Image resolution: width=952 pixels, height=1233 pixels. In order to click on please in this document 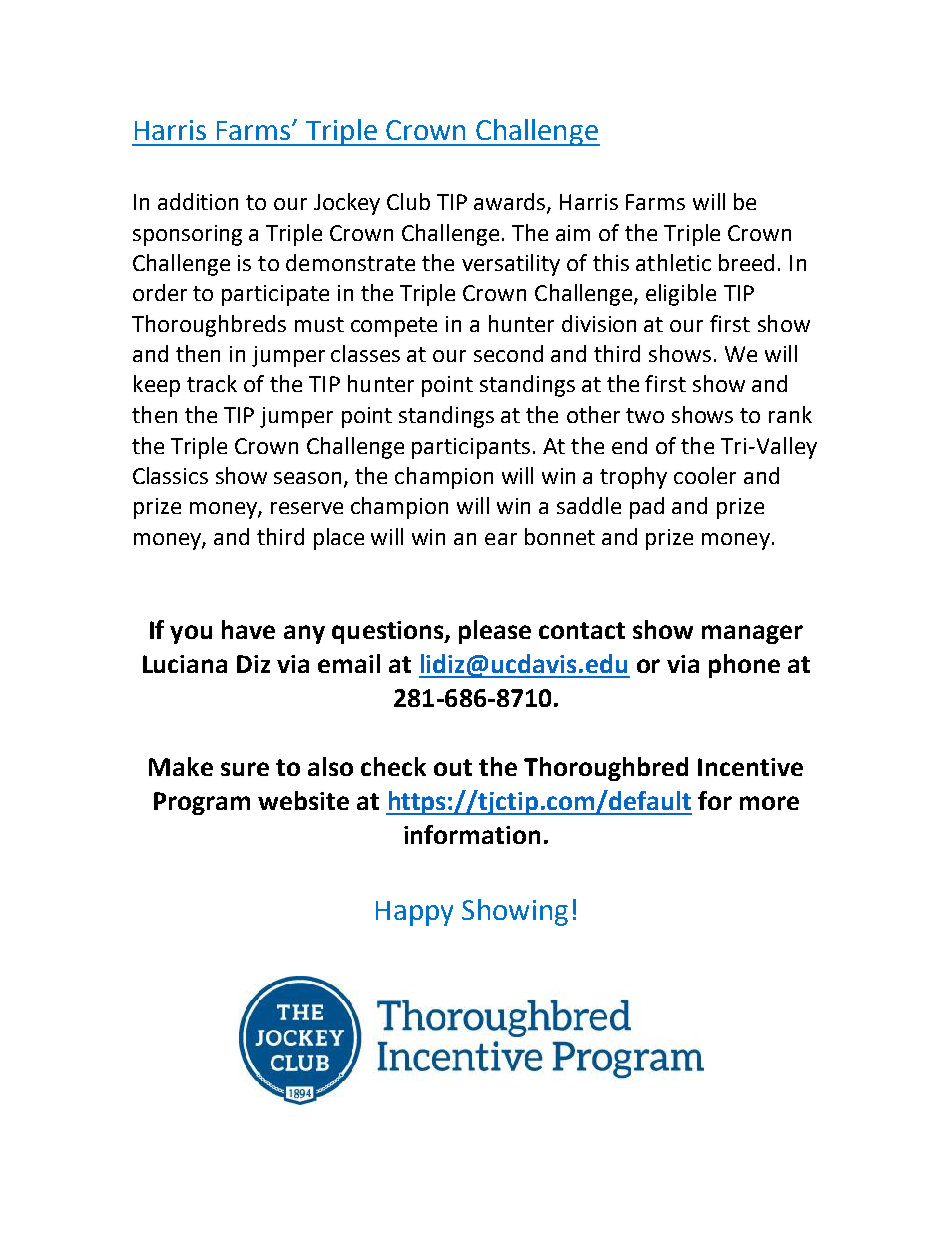, I will do `click(495, 632)`.
